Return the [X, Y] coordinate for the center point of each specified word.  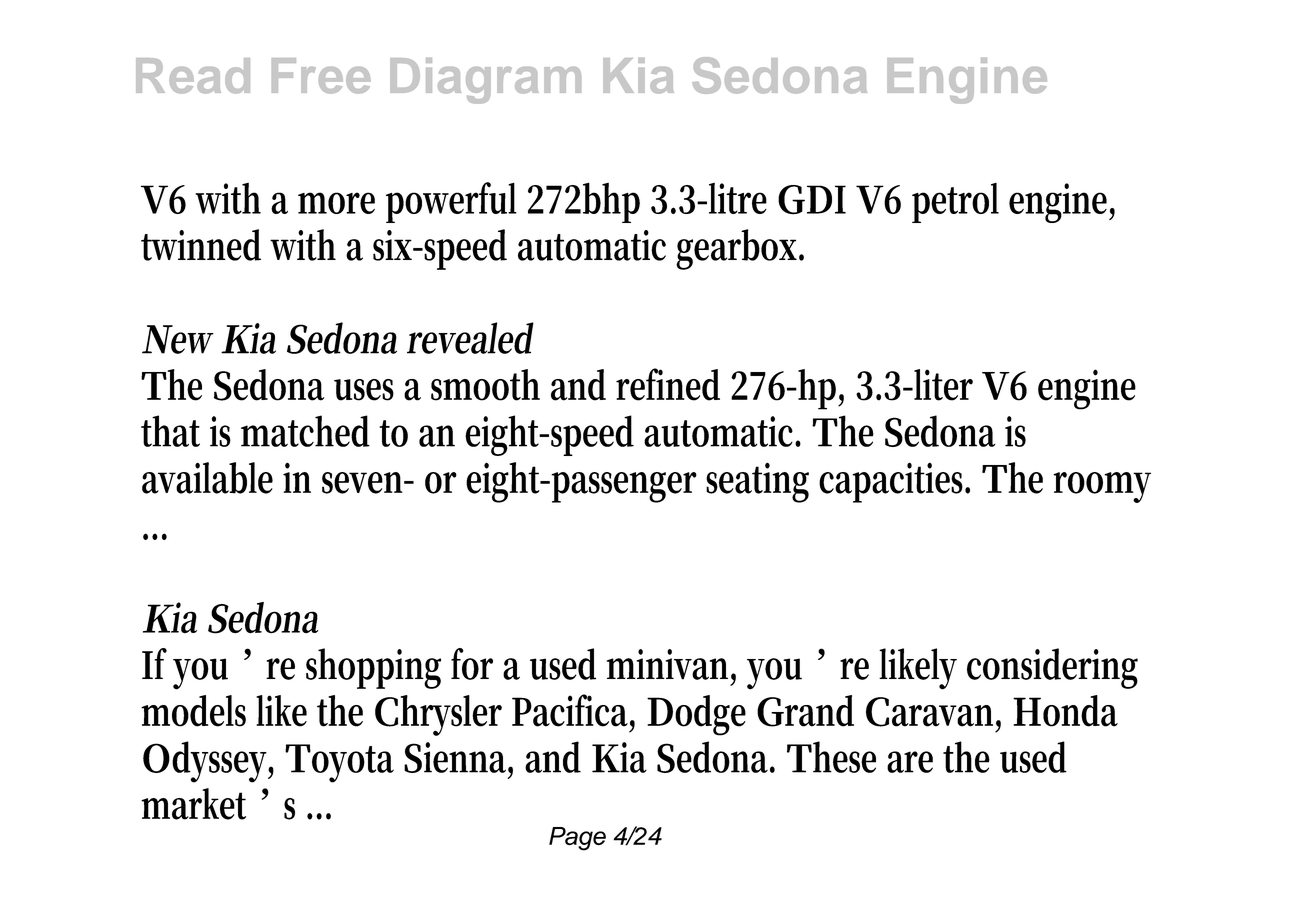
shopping [373, 668]
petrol [955, 203]
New [178, 339]
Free [321, 76]
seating [757, 482]
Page [577, 839]
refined [668, 384]
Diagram [485, 81]
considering [1052, 668]
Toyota [339, 763]
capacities [894, 482]
